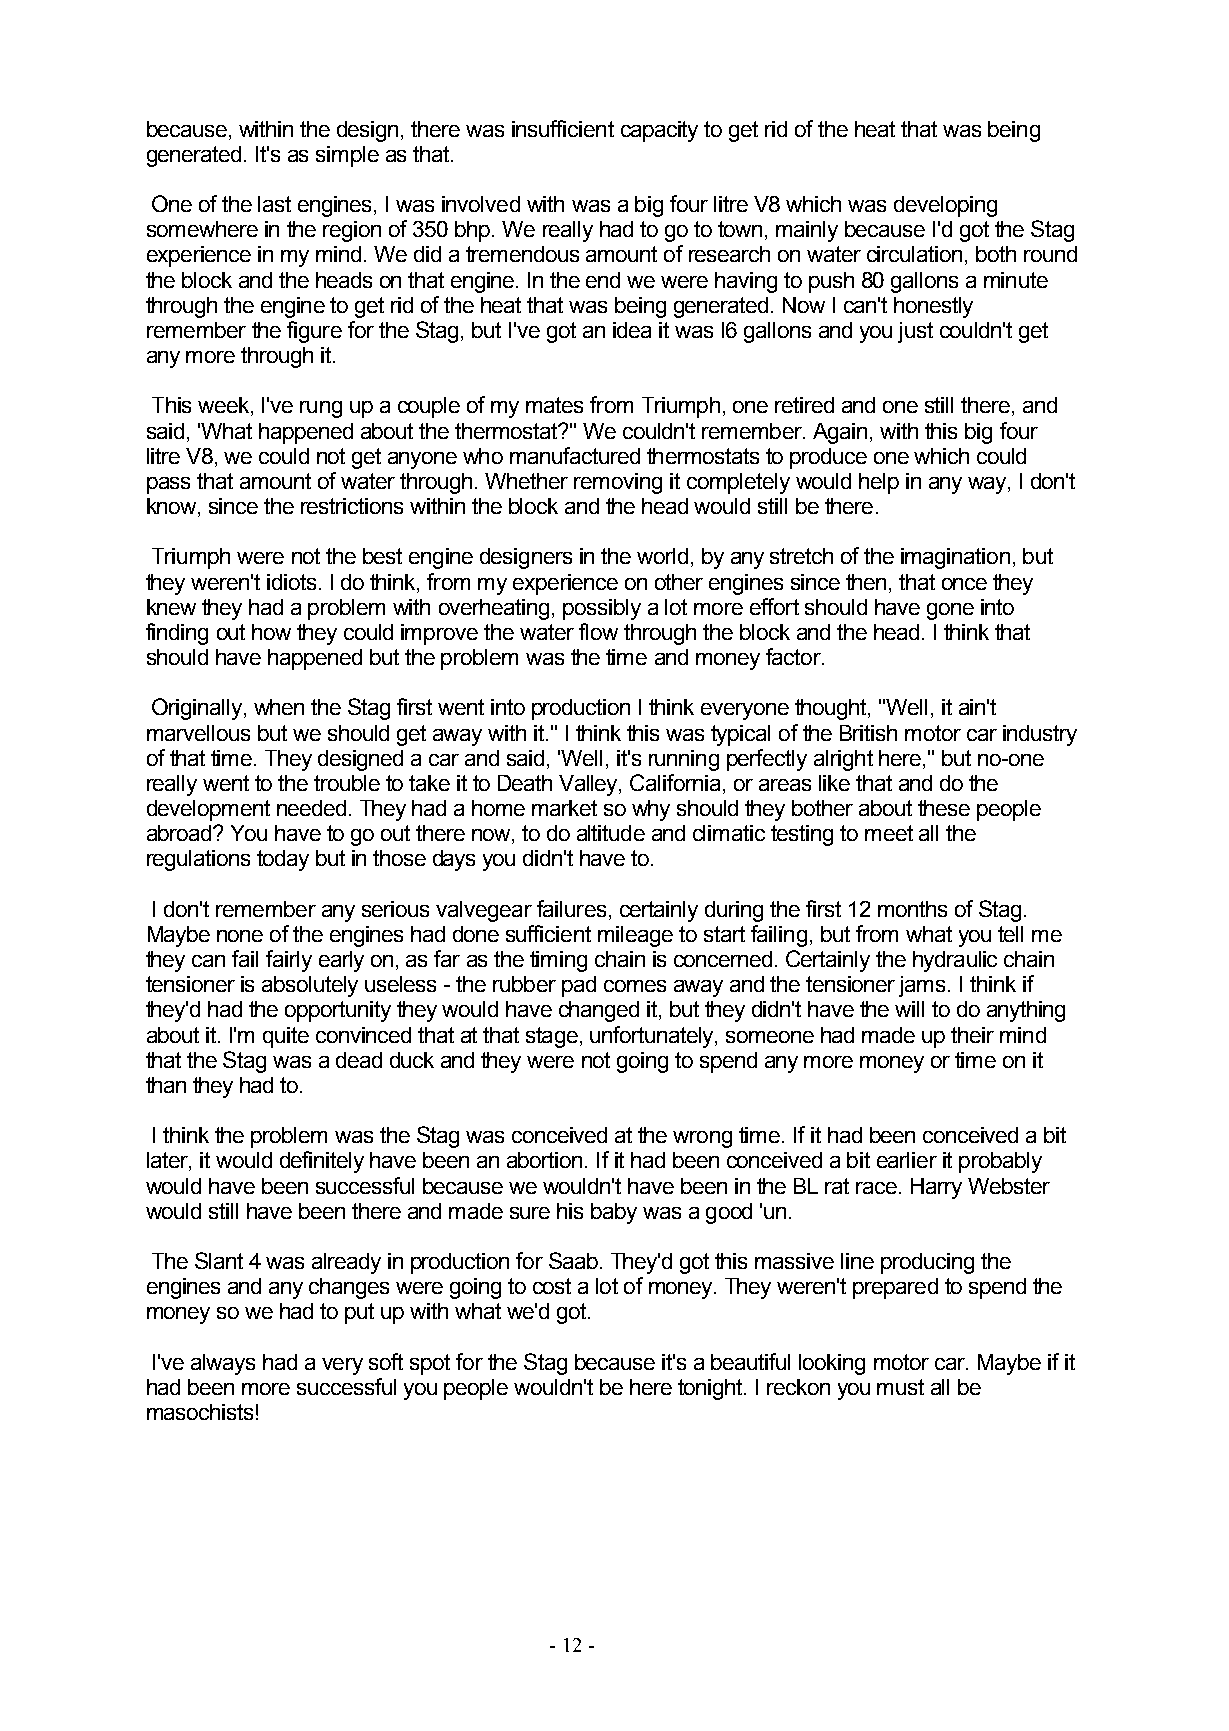  Describe the element at coordinates (950, 611) in the page. I see `gone` at that location.
